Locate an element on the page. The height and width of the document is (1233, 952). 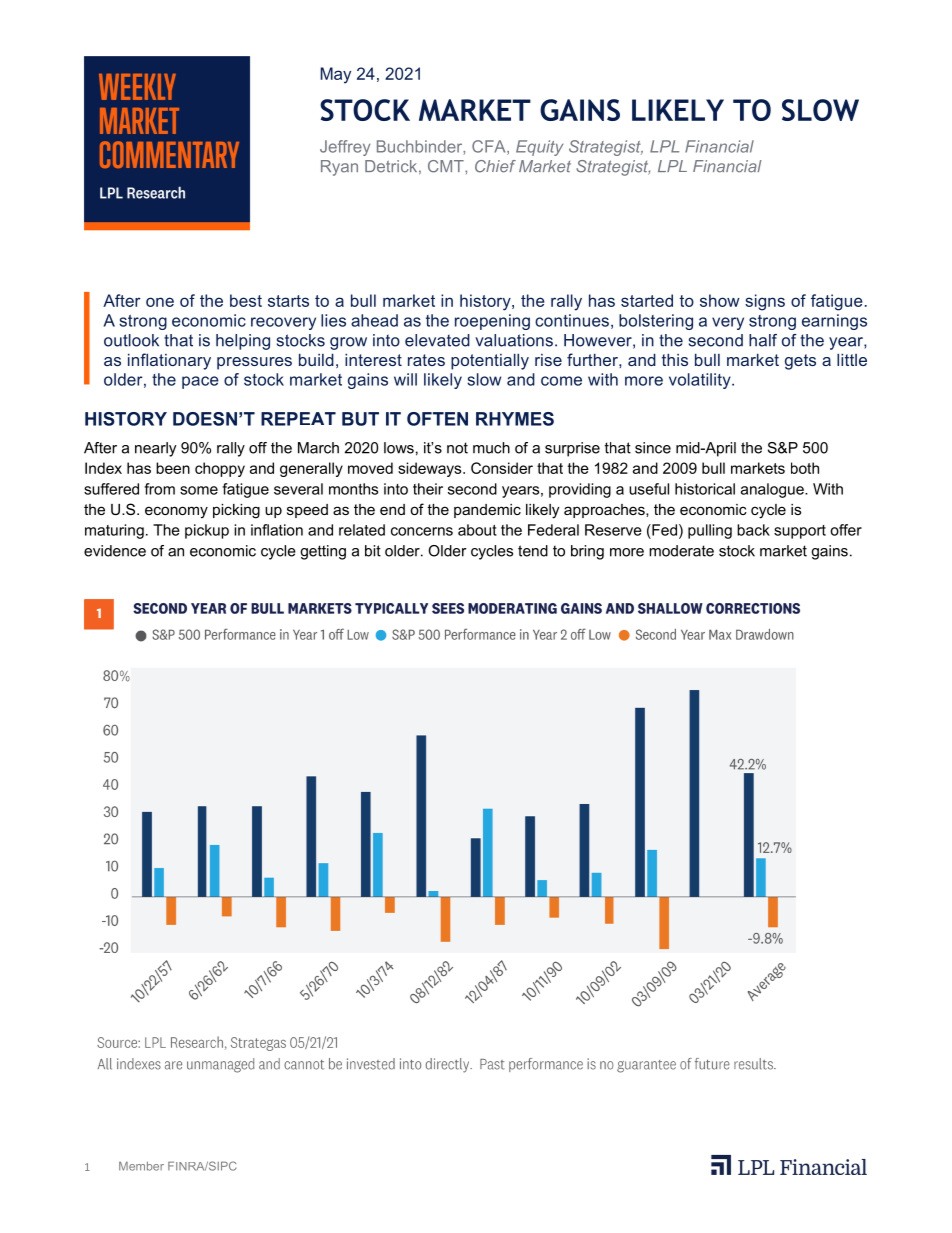
back is located at coordinates (753, 530).
